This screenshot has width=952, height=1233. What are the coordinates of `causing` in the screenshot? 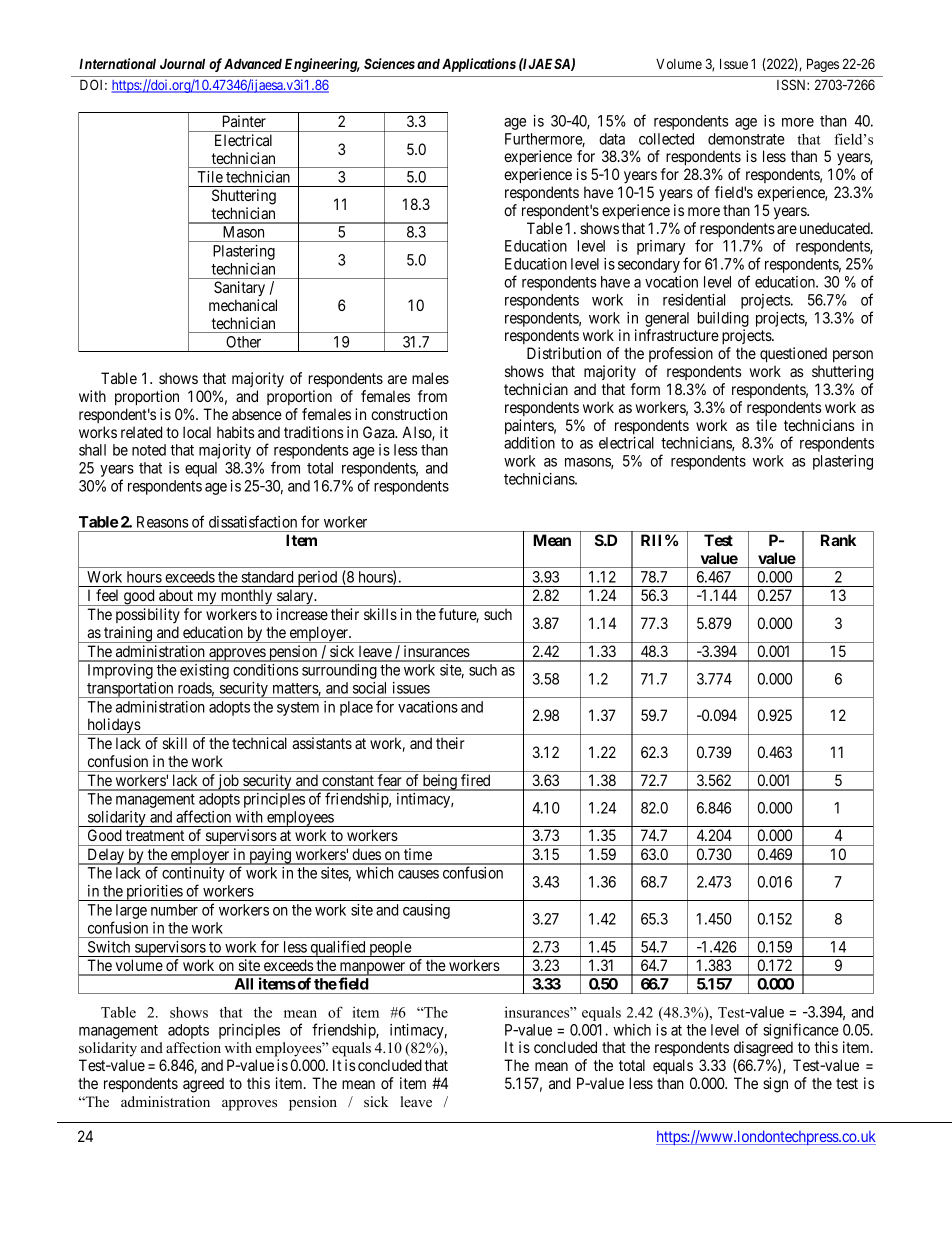 It's located at (426, 911).
